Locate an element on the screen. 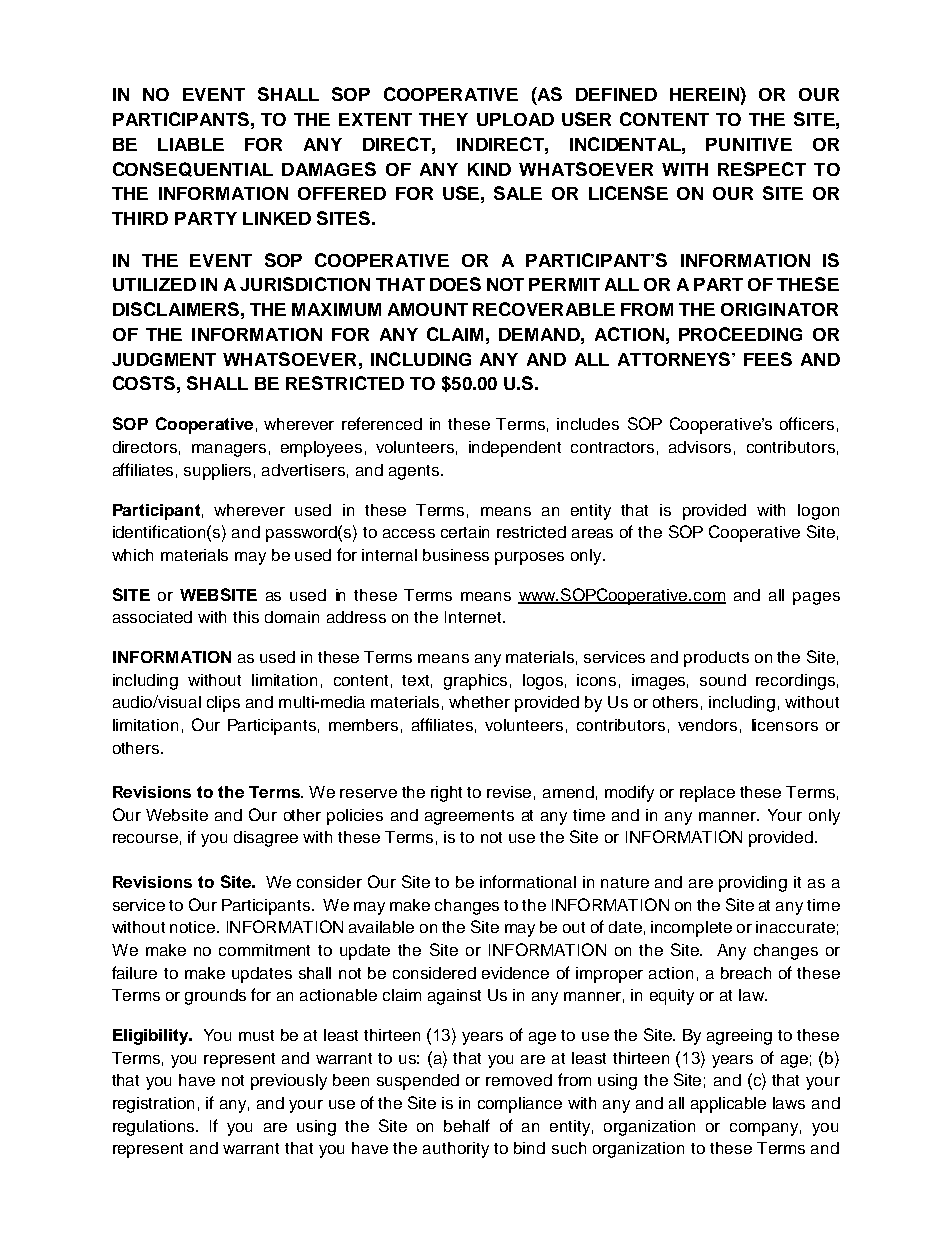 This screenshot has width=952, height=1233. THEY is located at coordinates (443, 119).
